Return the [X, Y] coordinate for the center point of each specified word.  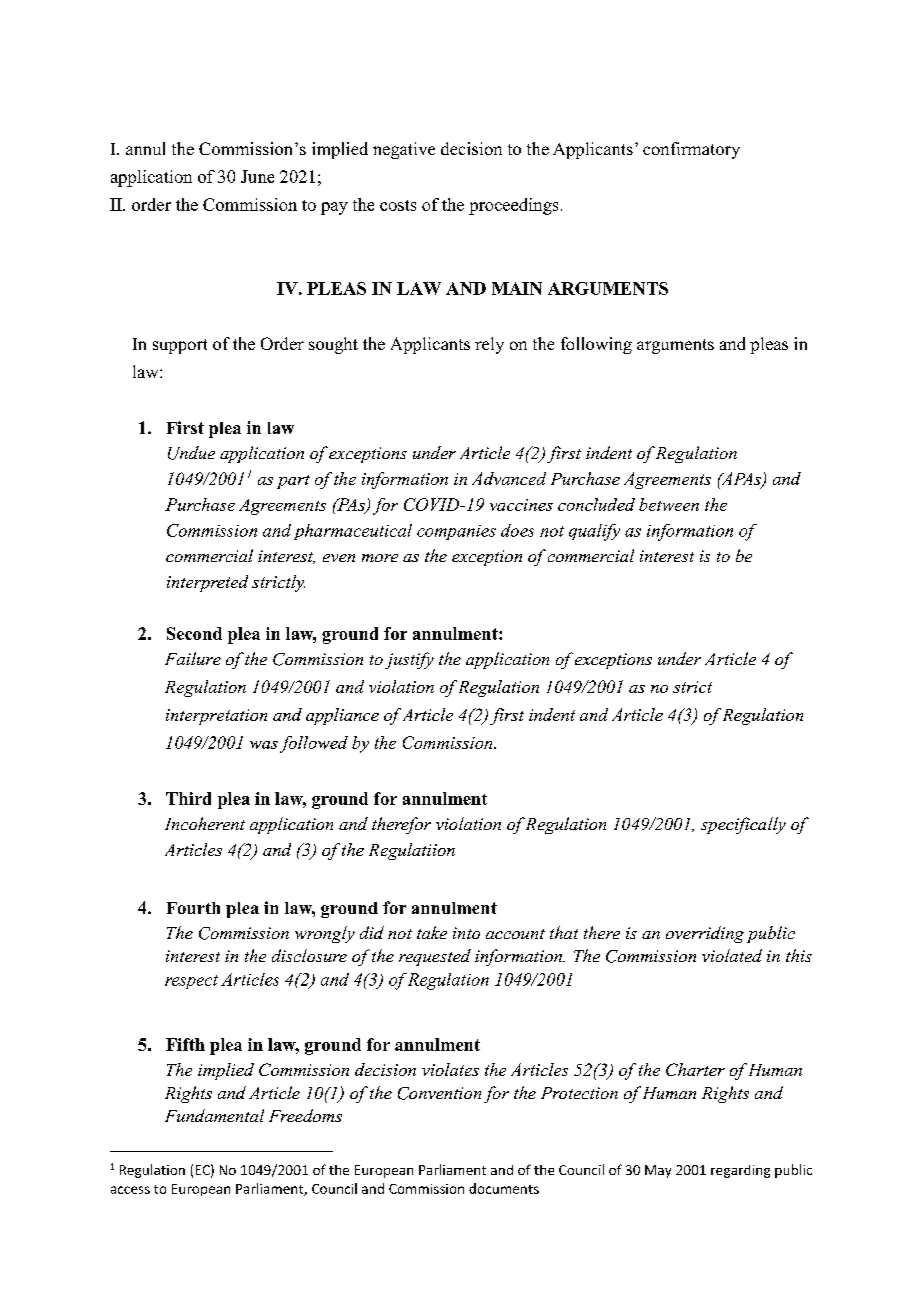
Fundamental [214, 1115]
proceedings [513, 206]
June [257, 176]
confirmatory [691, 150]
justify [409, 660]
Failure [193, 658]
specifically [743, 825]
